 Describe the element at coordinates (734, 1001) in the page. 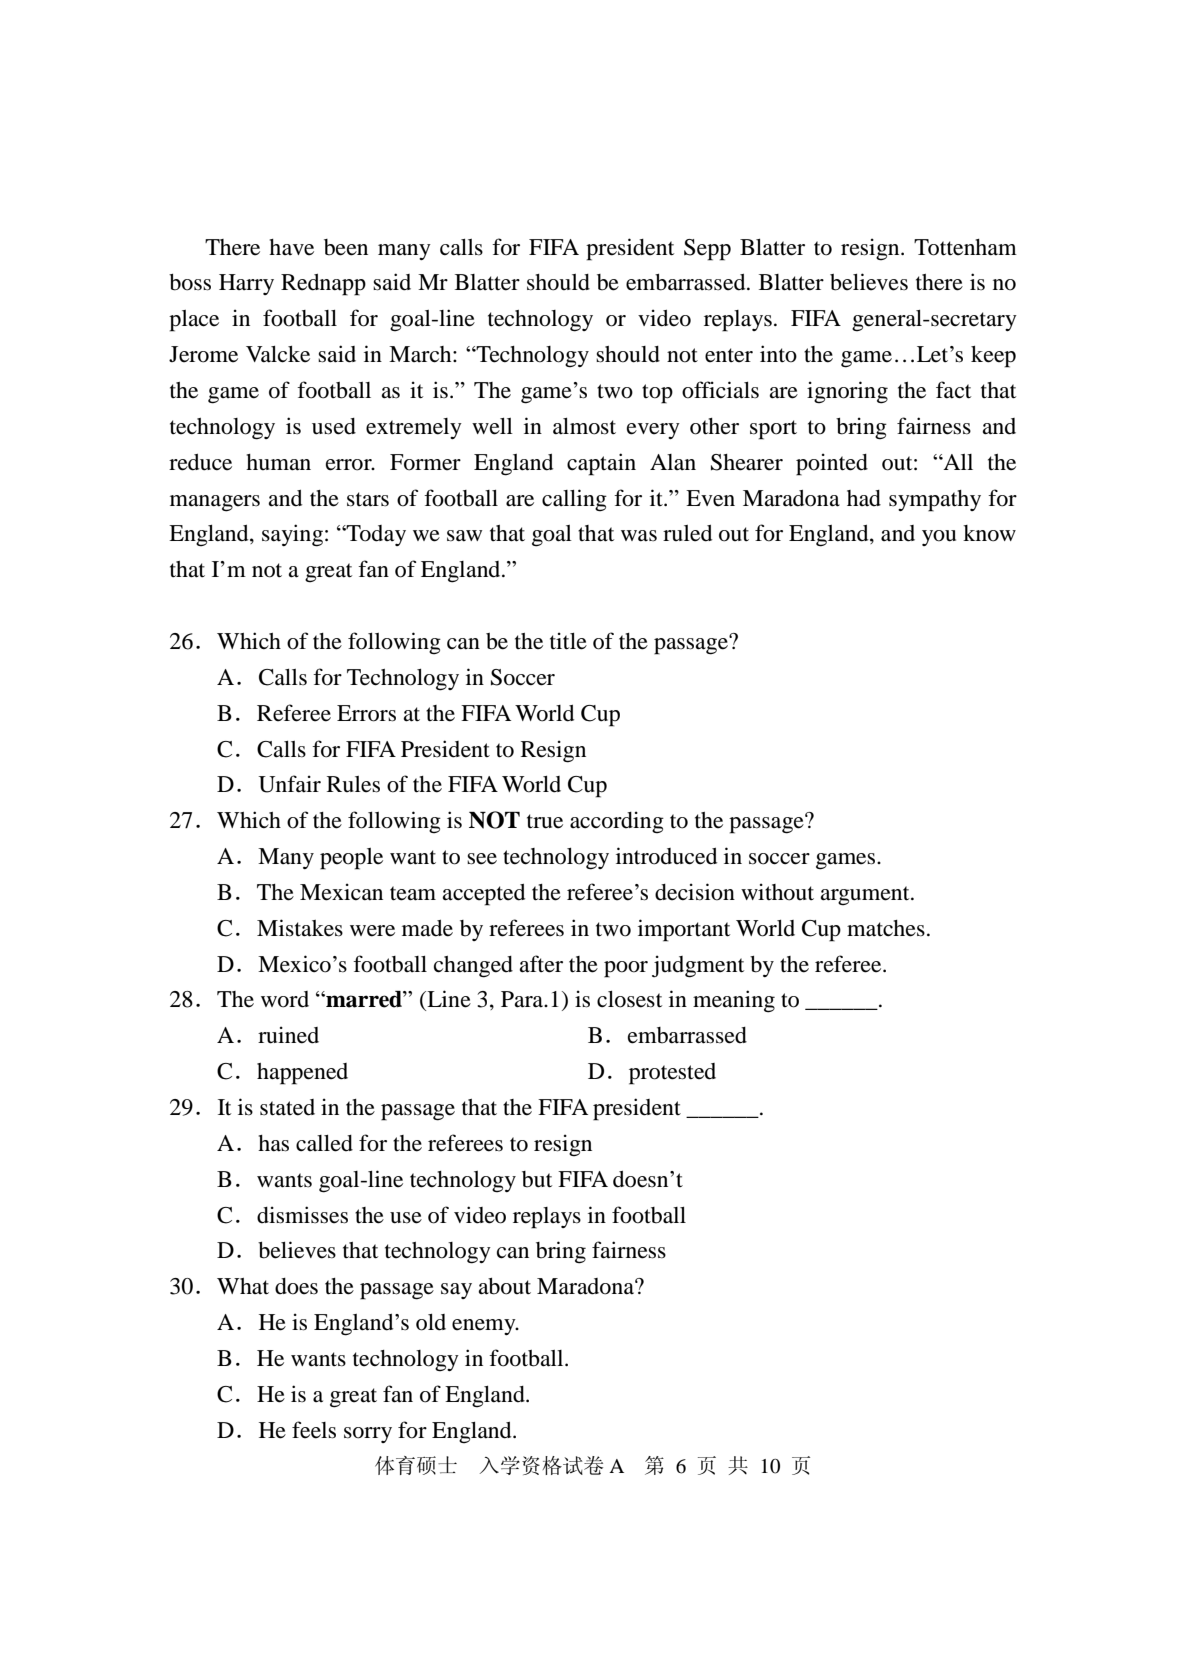

I see `meaning` at that location.
